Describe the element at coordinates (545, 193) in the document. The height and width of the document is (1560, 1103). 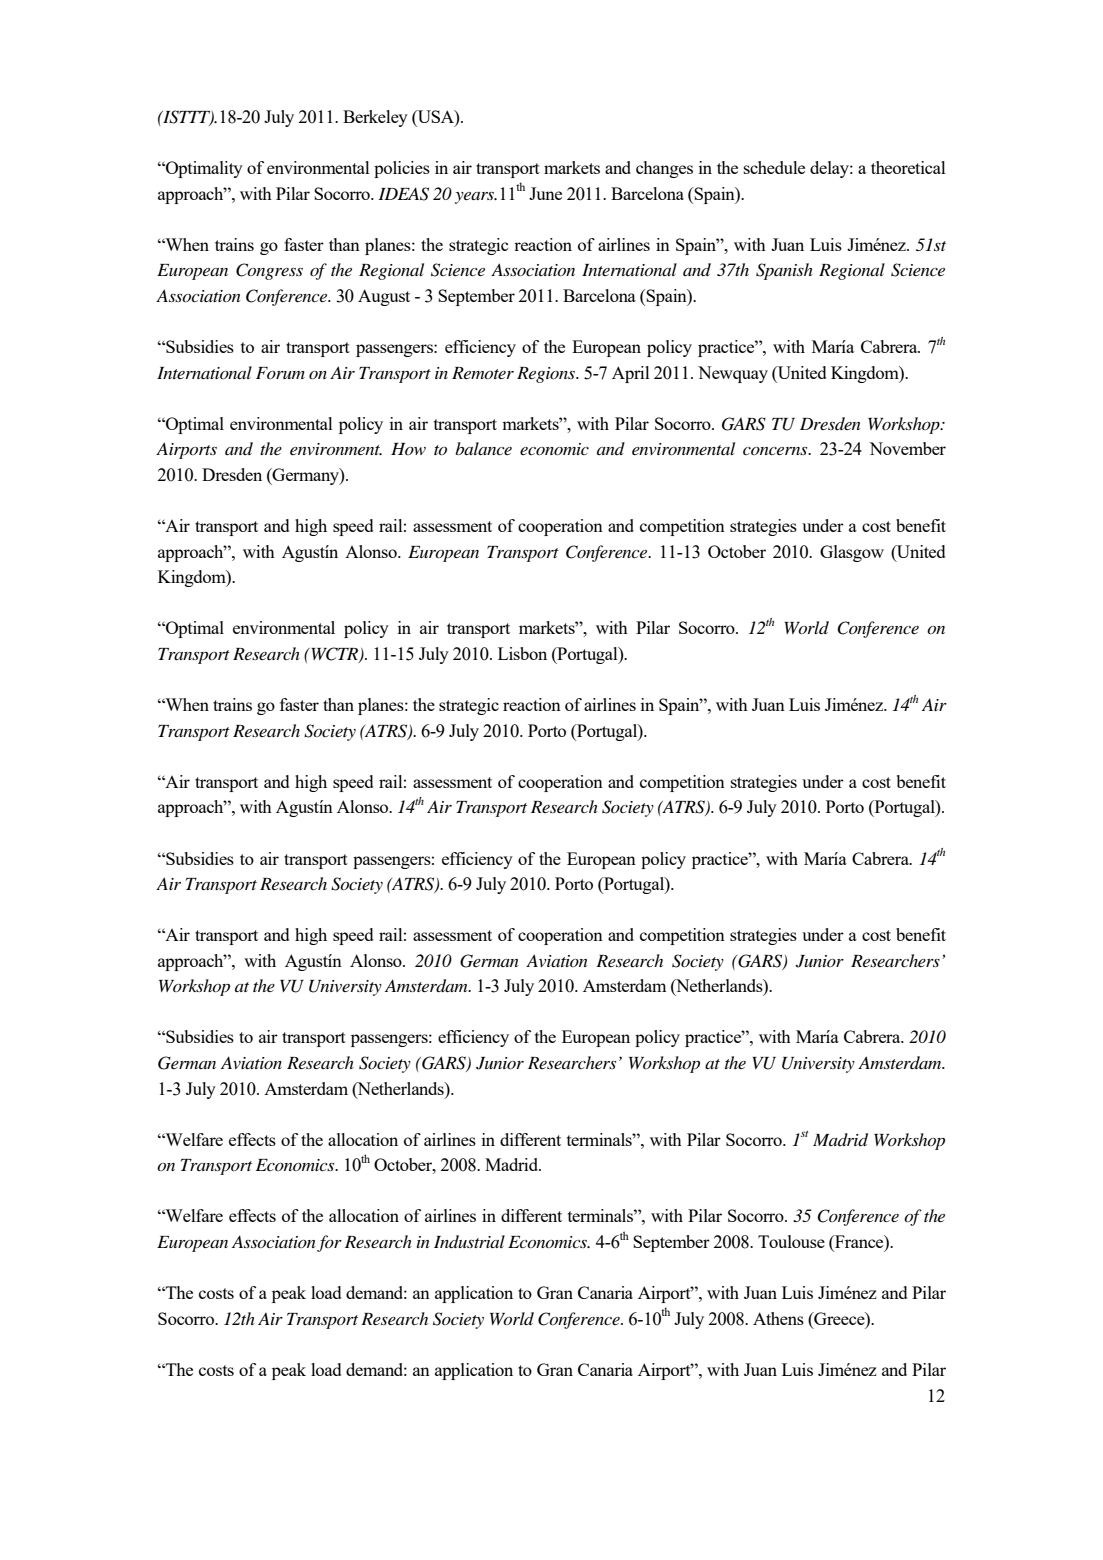
I see `June` at that location.
